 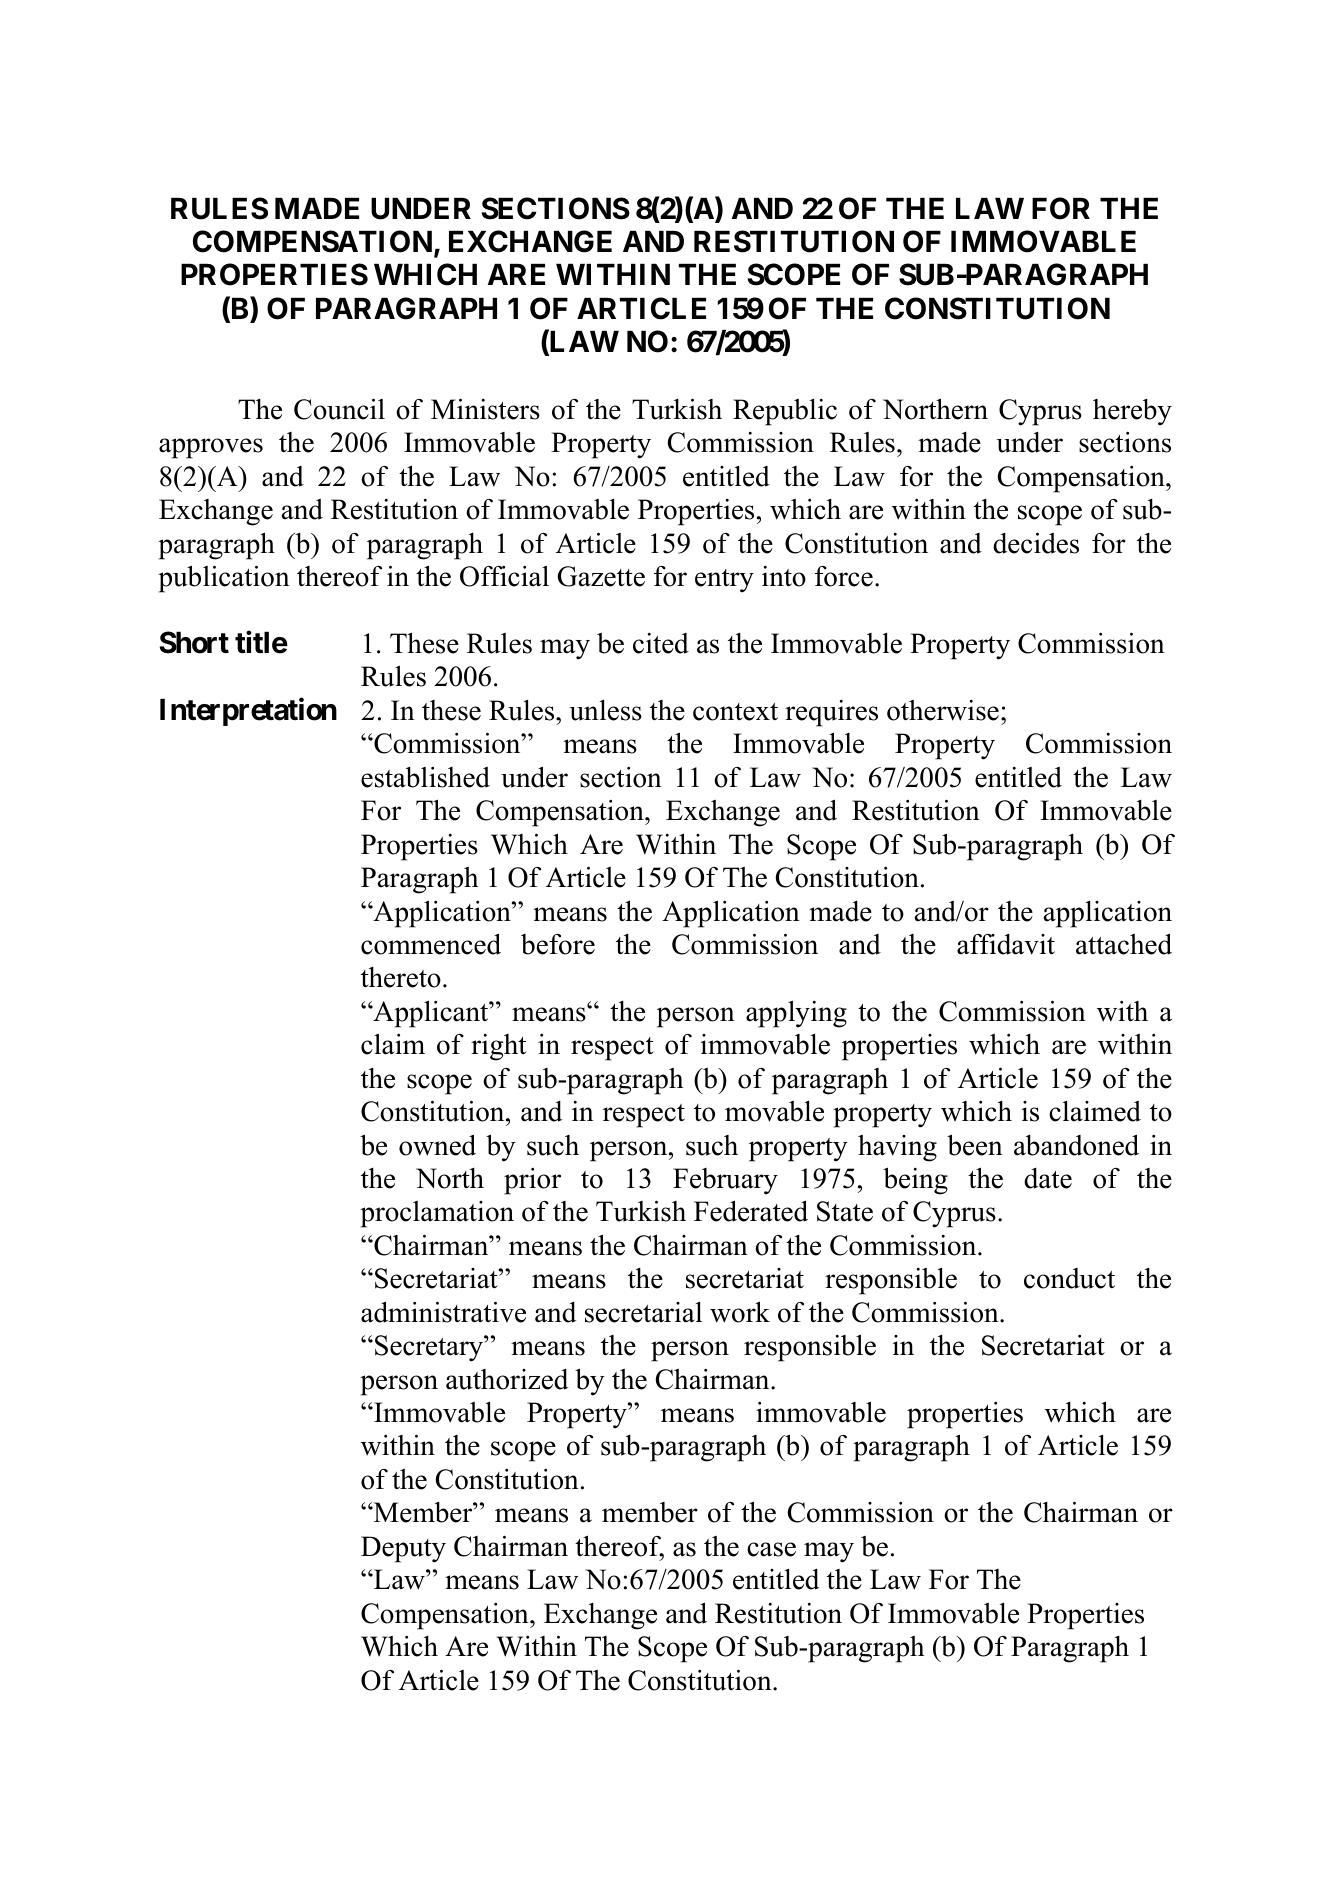 I want to click on unless, so click(x=605, y=710).
